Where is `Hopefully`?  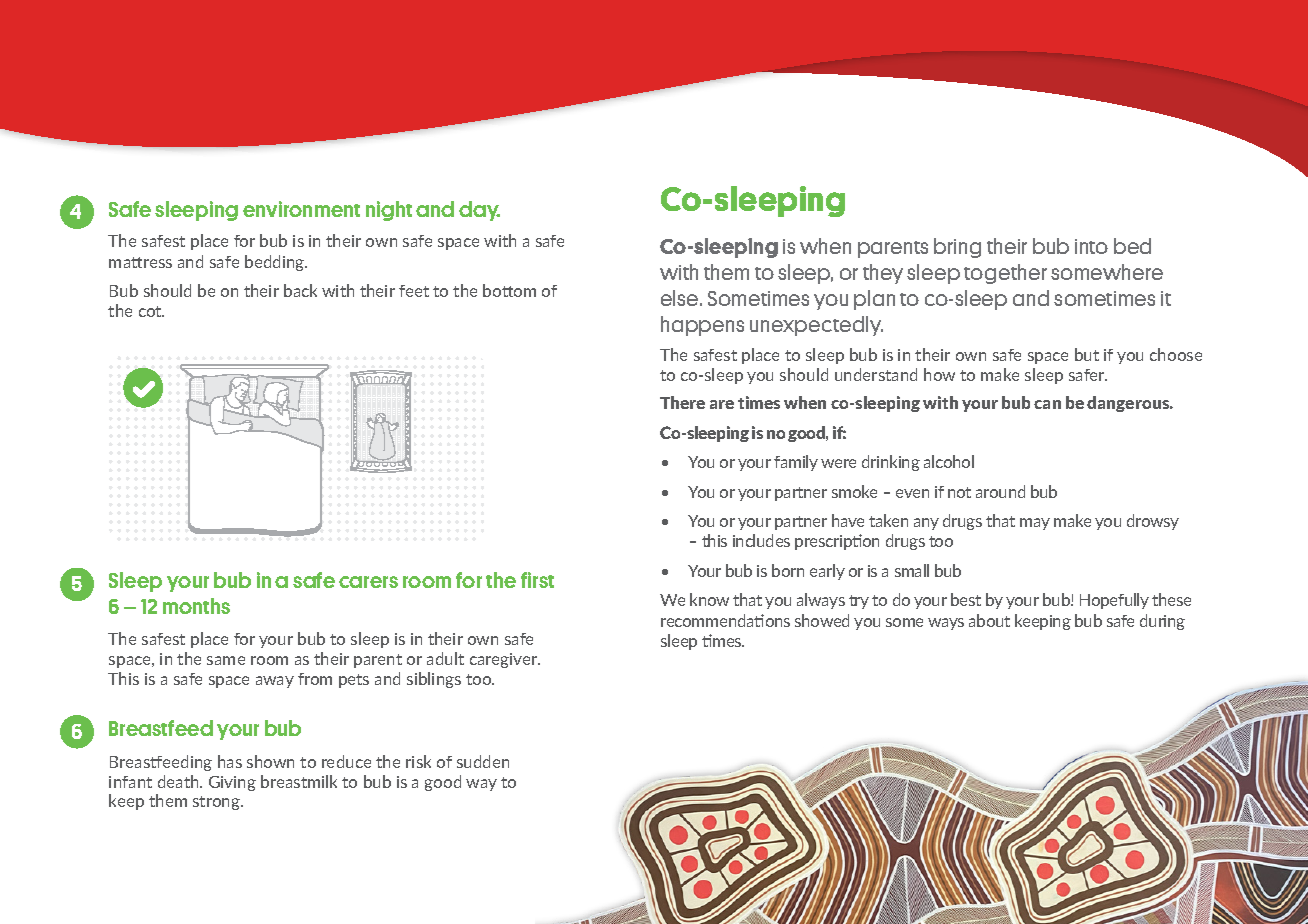 Hopefully is located at coordinates (1114, 601).
